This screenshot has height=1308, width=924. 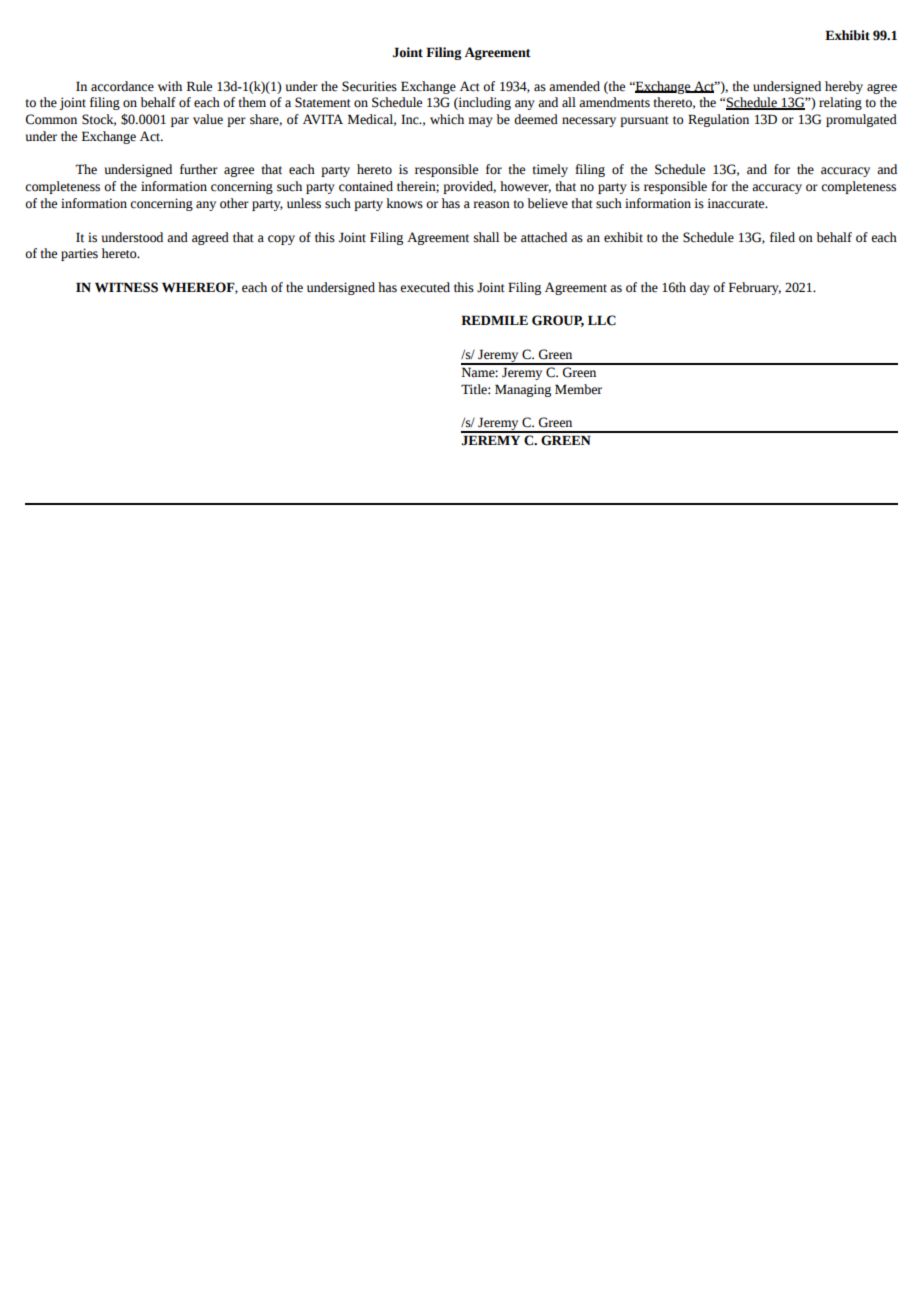 I want to click on relating, so click(x=840, y=103).
